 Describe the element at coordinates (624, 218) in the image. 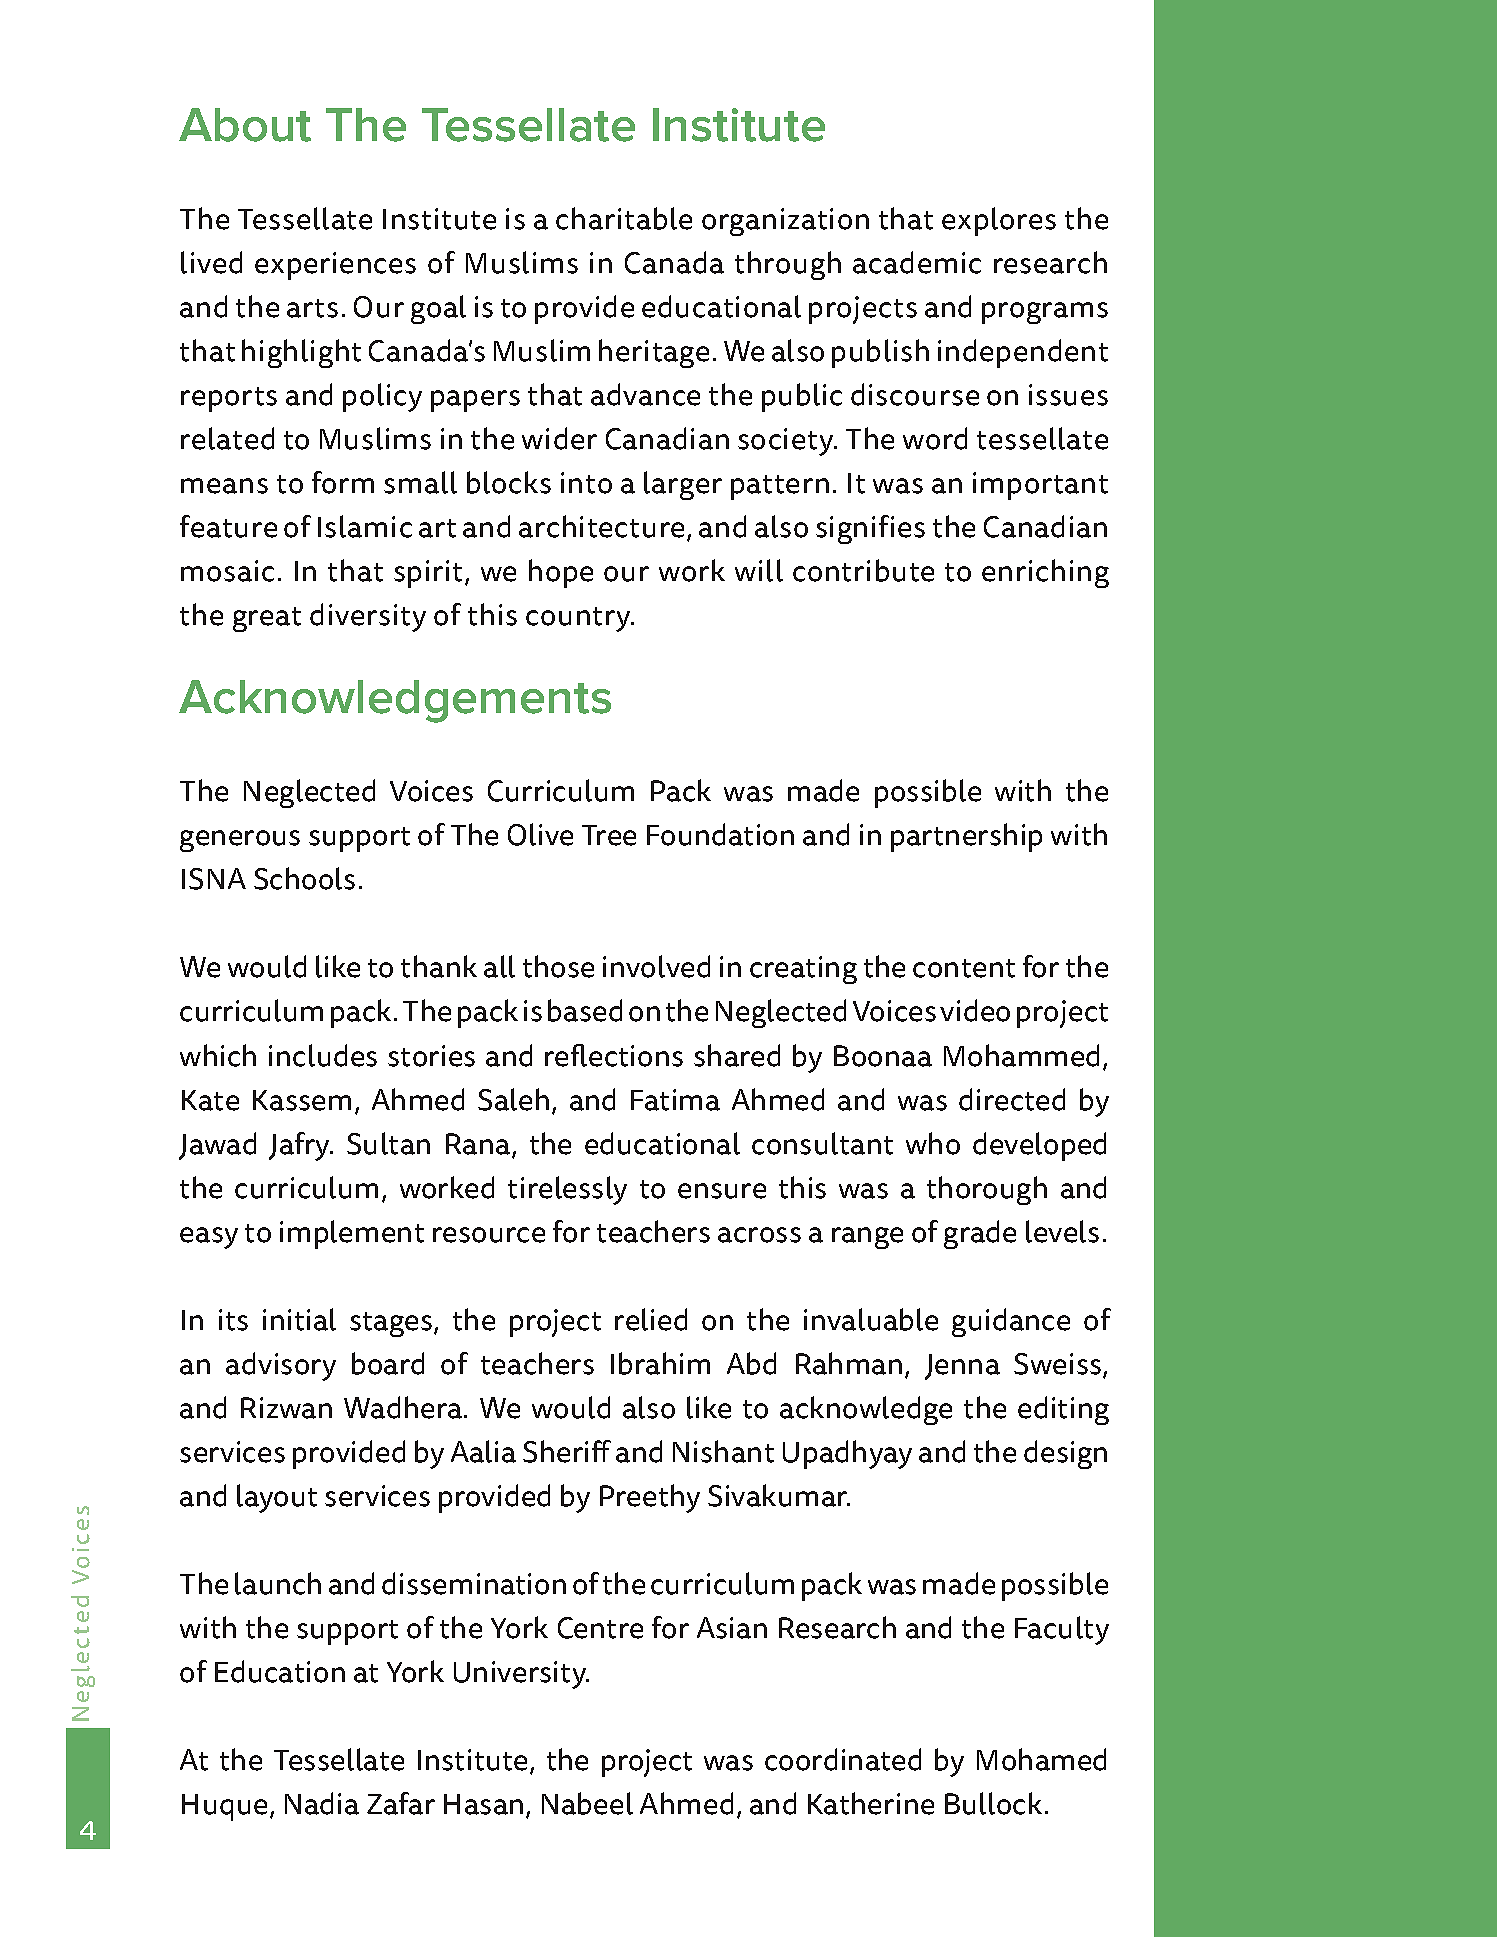

I see `charitable` at that location.
